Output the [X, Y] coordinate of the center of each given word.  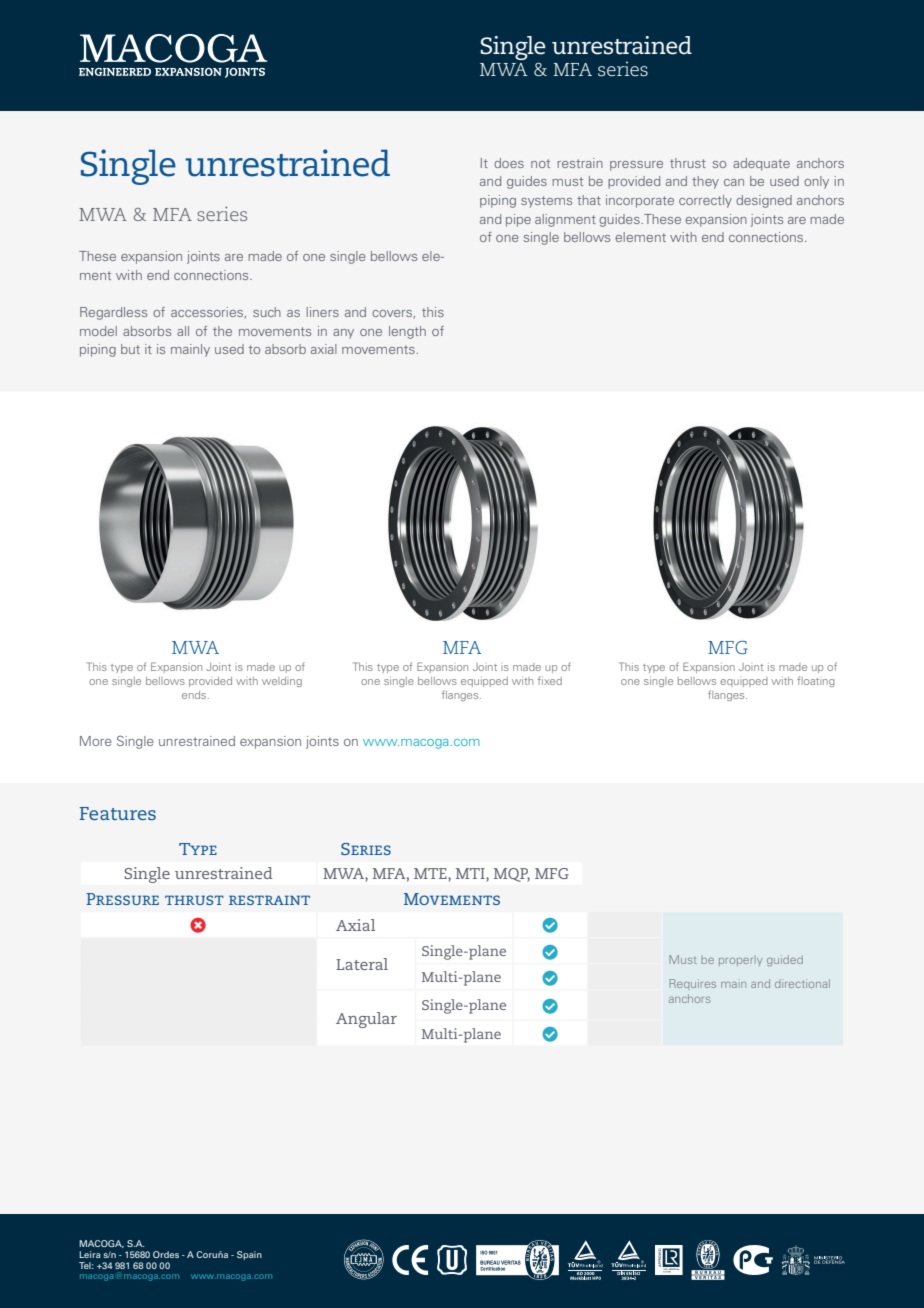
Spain [249, 1255]
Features [118, 813]
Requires [693, 983]
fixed [550, 680]
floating [816, 681]
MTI [471, 875]
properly [740, 962]
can [734, 182]
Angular [366, 1020]
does [509, 163]
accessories [208, 313]
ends [195, 695]
